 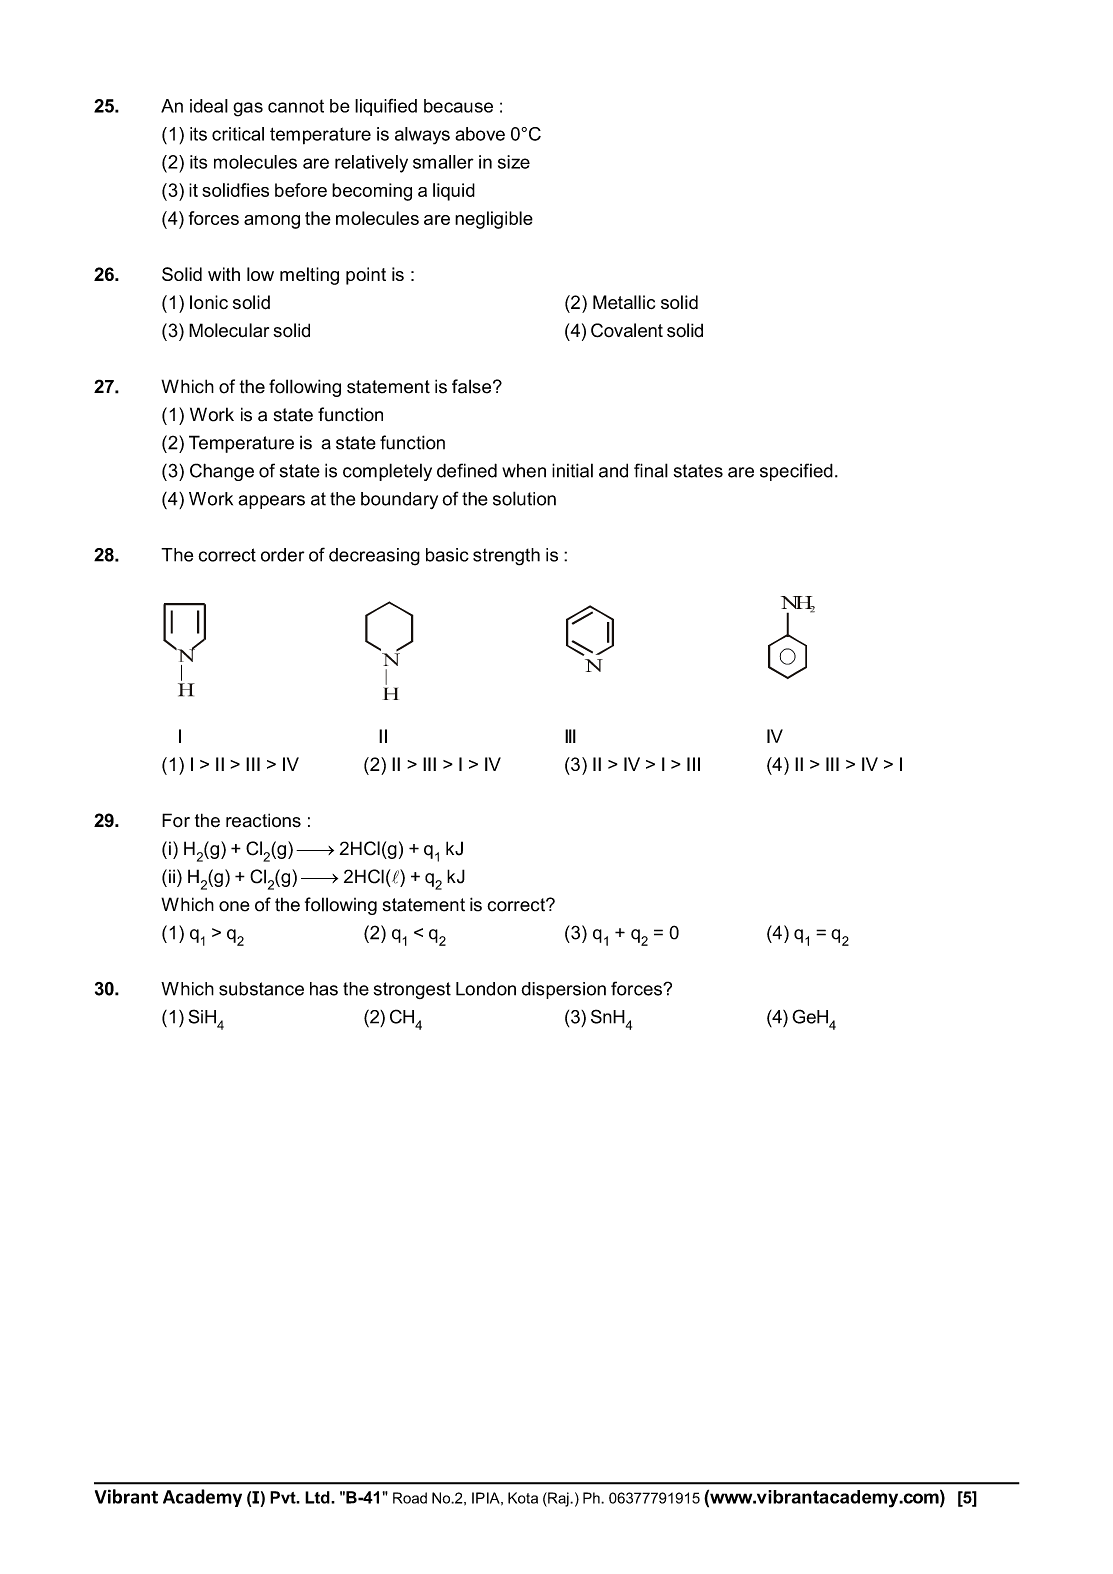 What do you see at coordinates (558, 1499) in the screenshot?
I see `Raj` at bounding box center [558, 1499].
